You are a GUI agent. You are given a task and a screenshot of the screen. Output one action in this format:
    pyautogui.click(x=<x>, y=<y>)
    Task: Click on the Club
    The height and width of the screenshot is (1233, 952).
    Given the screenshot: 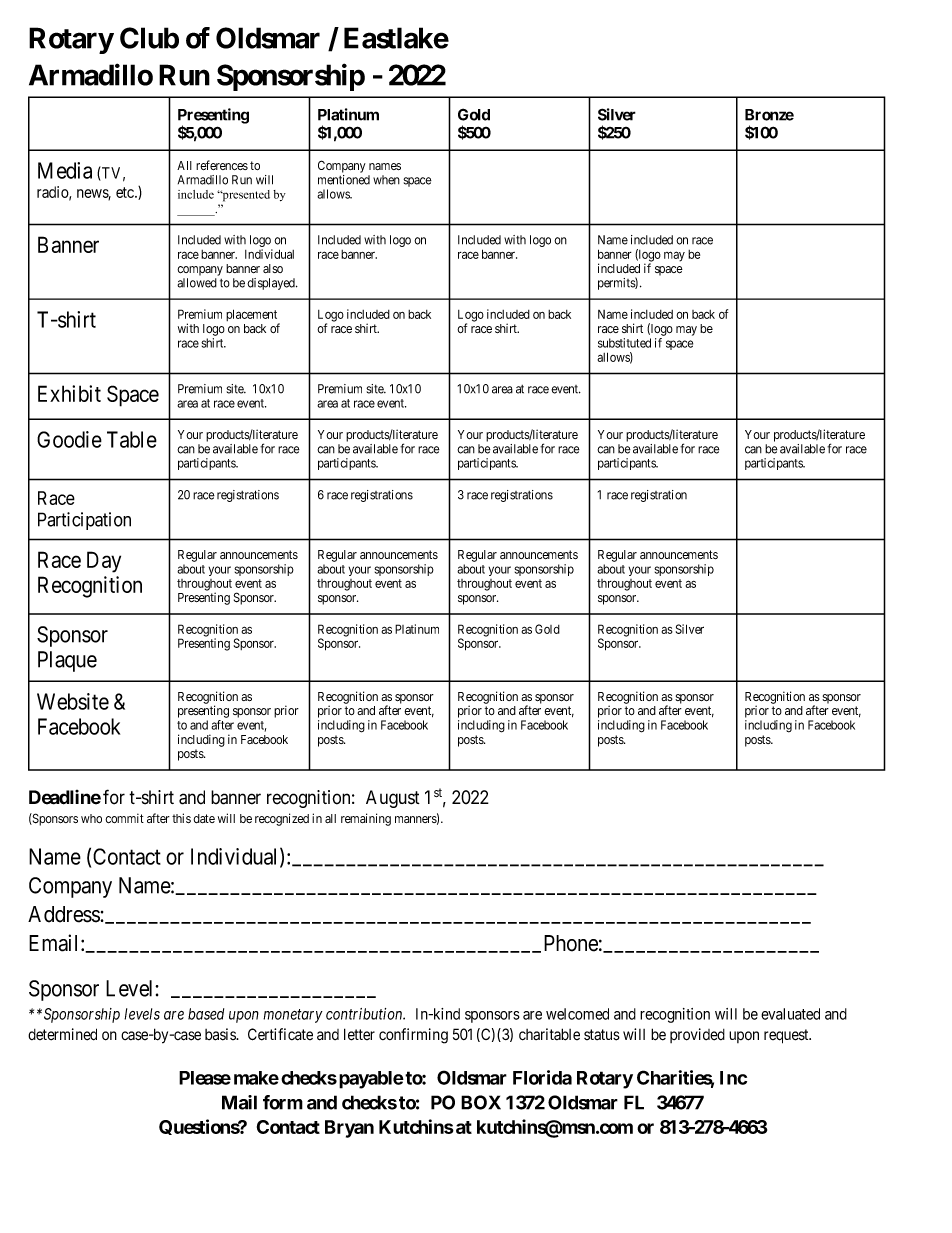 What is the action you would take?
    pyautogui.click(x=149, y=38)
